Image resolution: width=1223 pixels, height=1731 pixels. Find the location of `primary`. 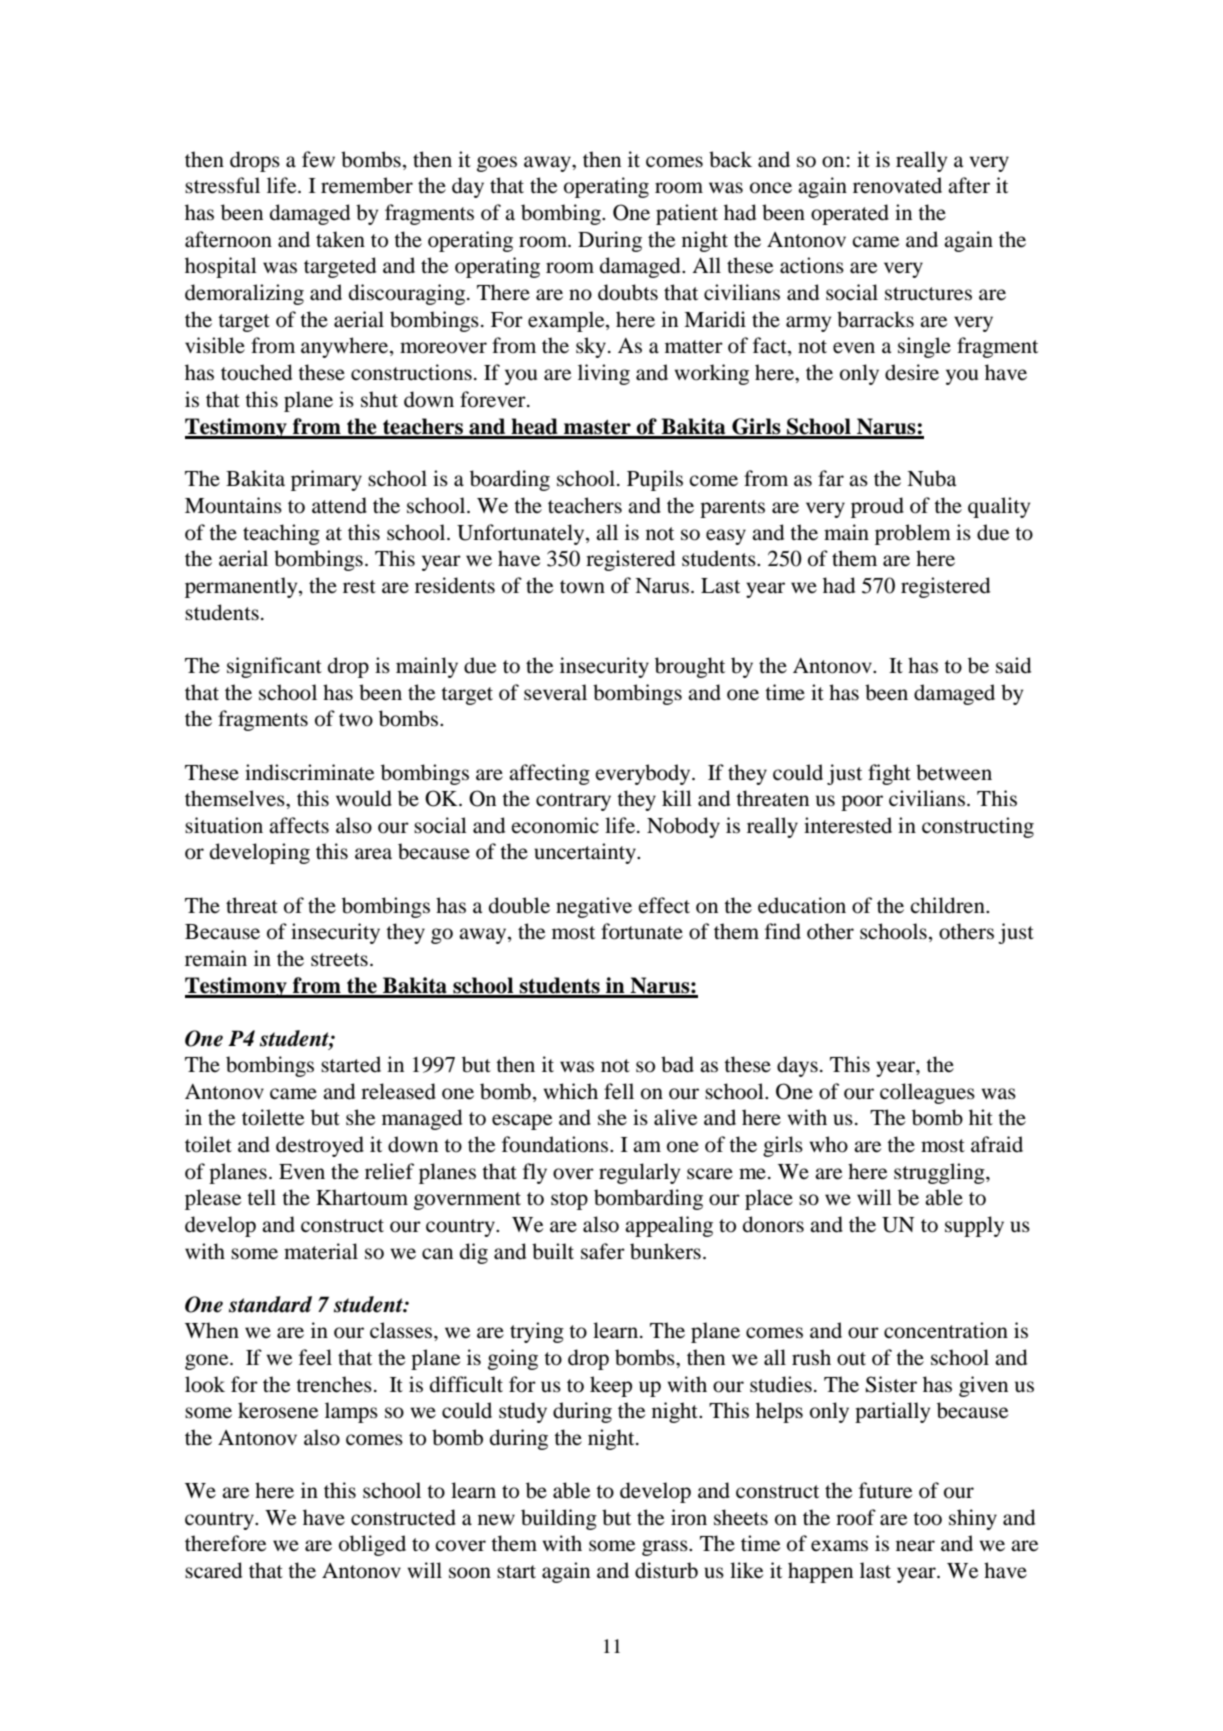

primary is located at coordinates (326, 480).
